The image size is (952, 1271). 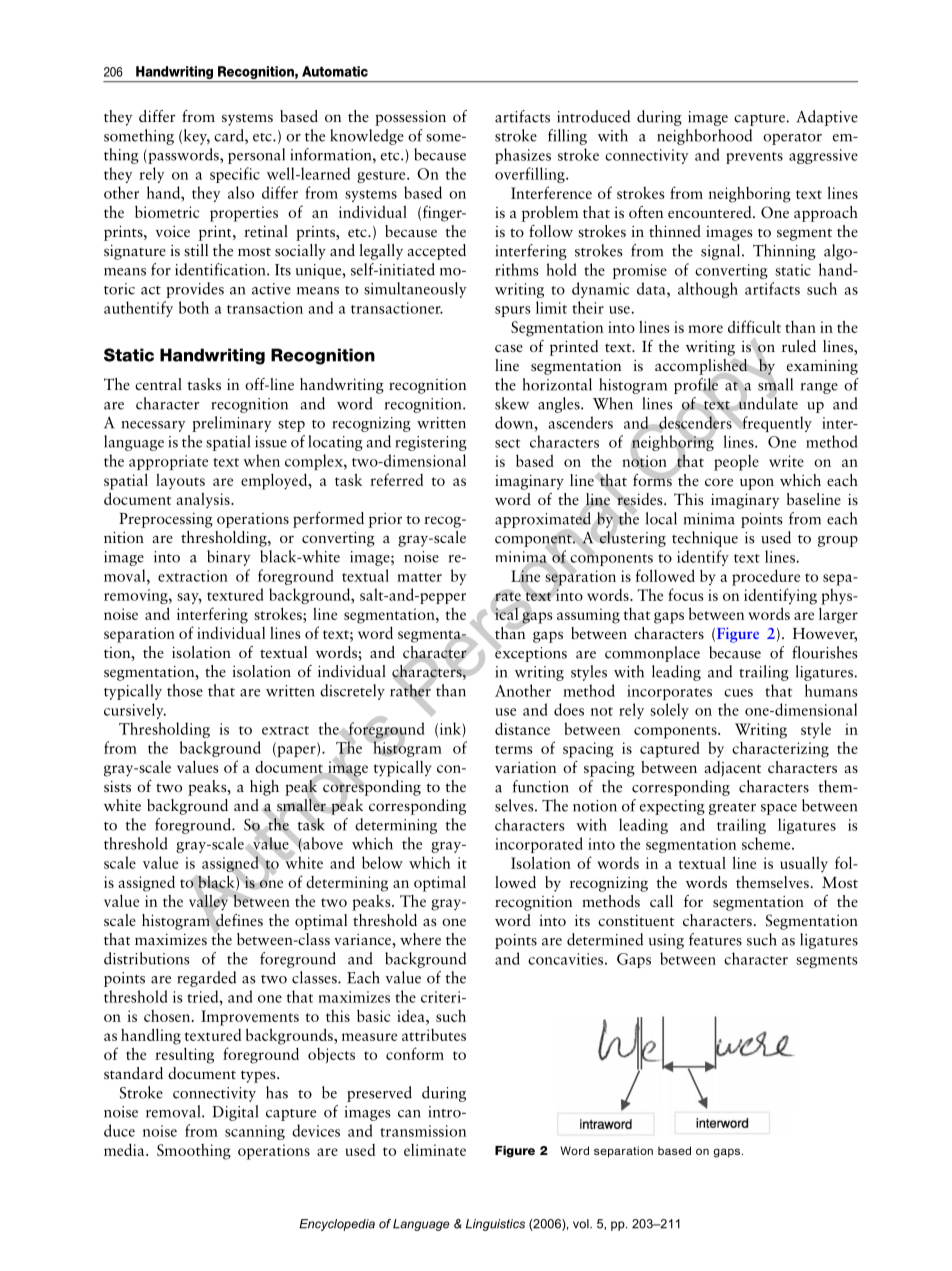 I want to click on registering, so click(x=431, y=443).
